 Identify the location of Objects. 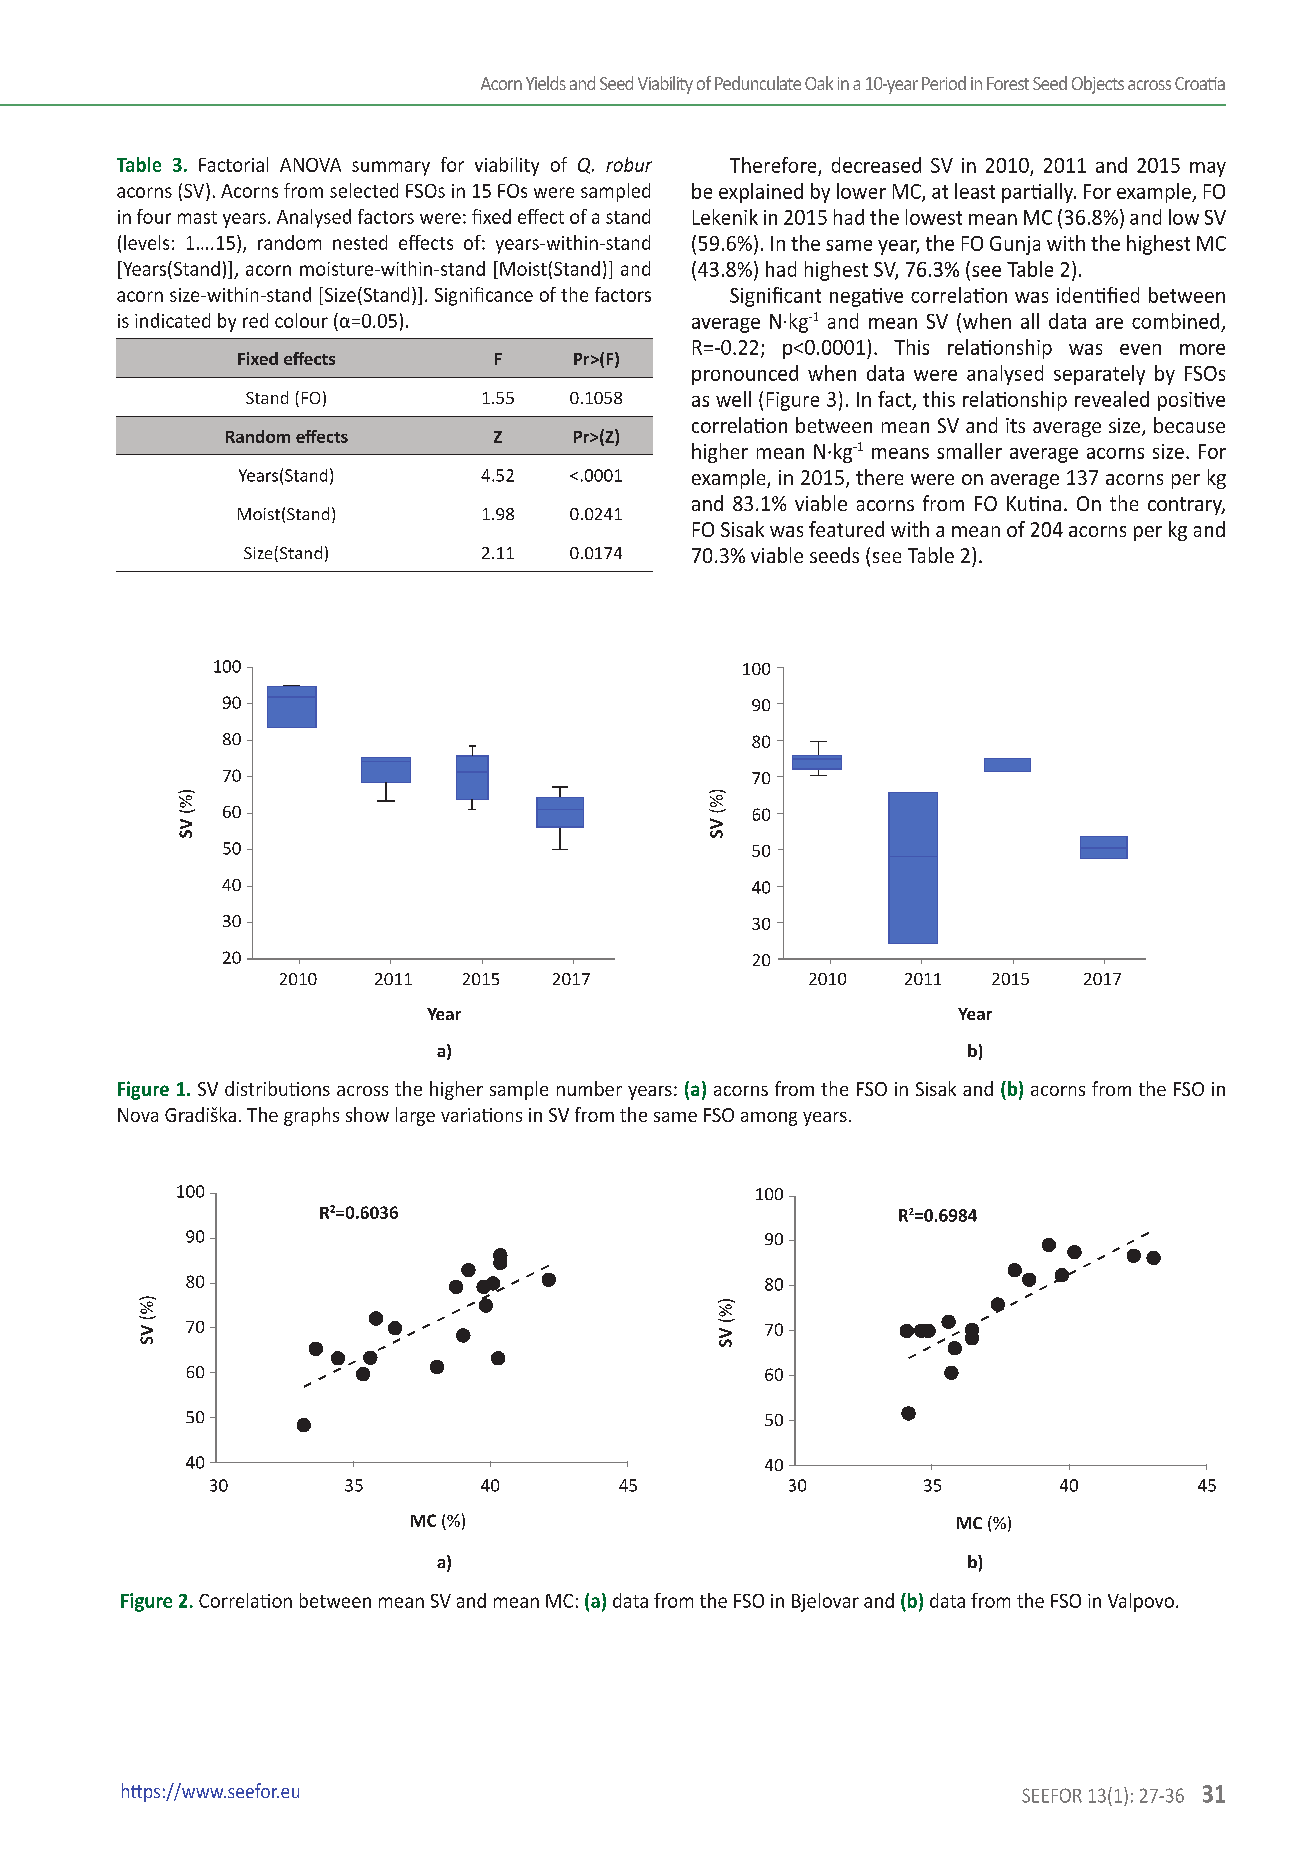
(1098, 85).
